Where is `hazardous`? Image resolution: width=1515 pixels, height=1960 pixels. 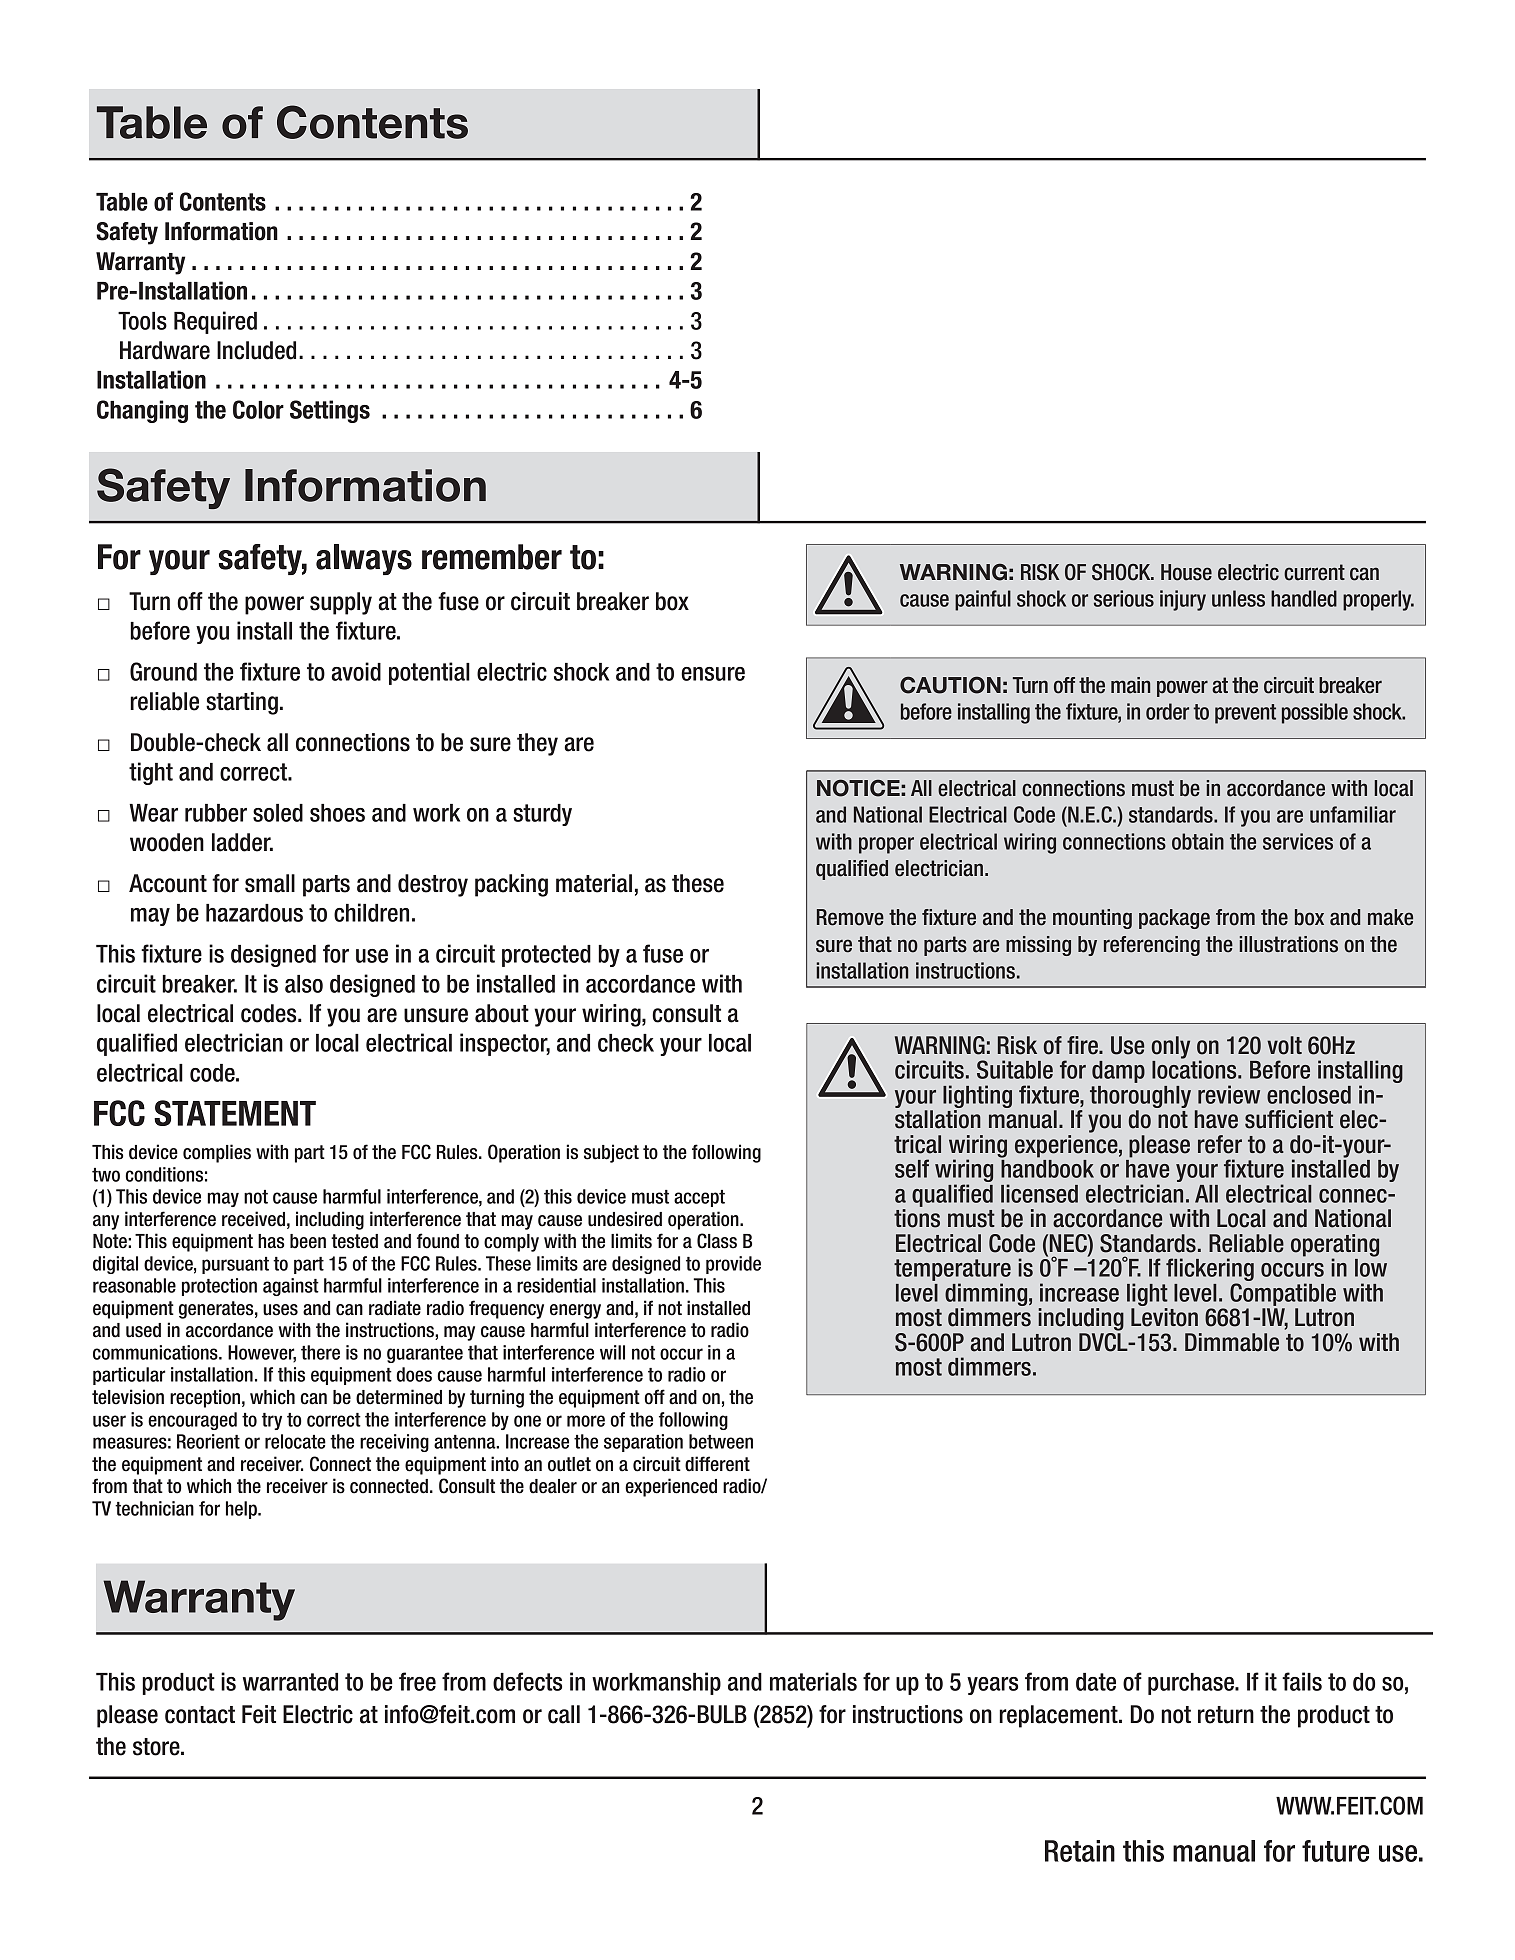
hazardous is located at coordinates (254, 913).
